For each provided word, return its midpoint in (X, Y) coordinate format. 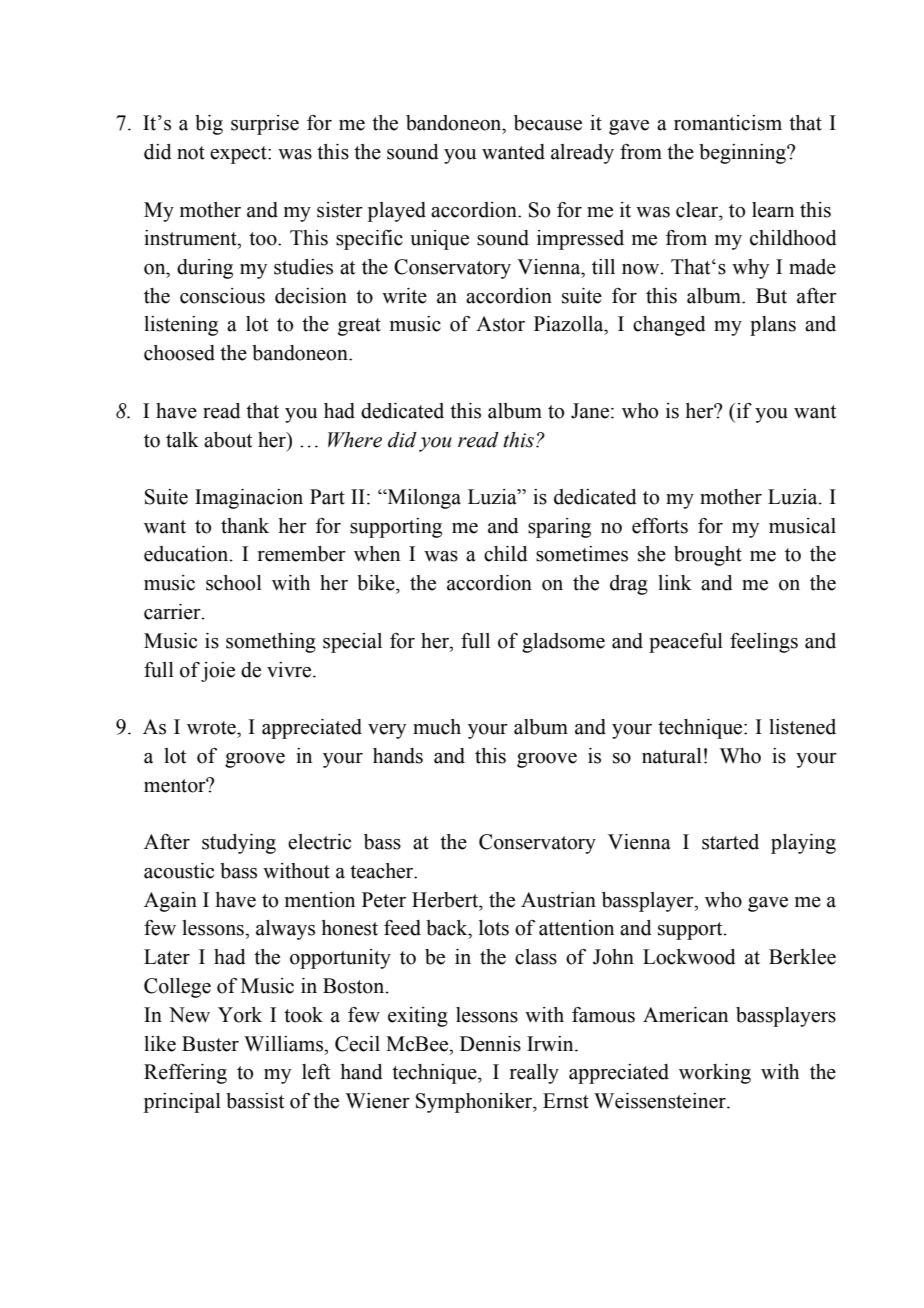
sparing (559, 528)
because (548, 123)
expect (239, 155)
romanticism (728, 123)
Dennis (490, 1044)
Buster (210, 1044)
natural (672, 756)
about (228, 440)
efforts (660, 526)
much (437, 727)
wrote (212, 728)
